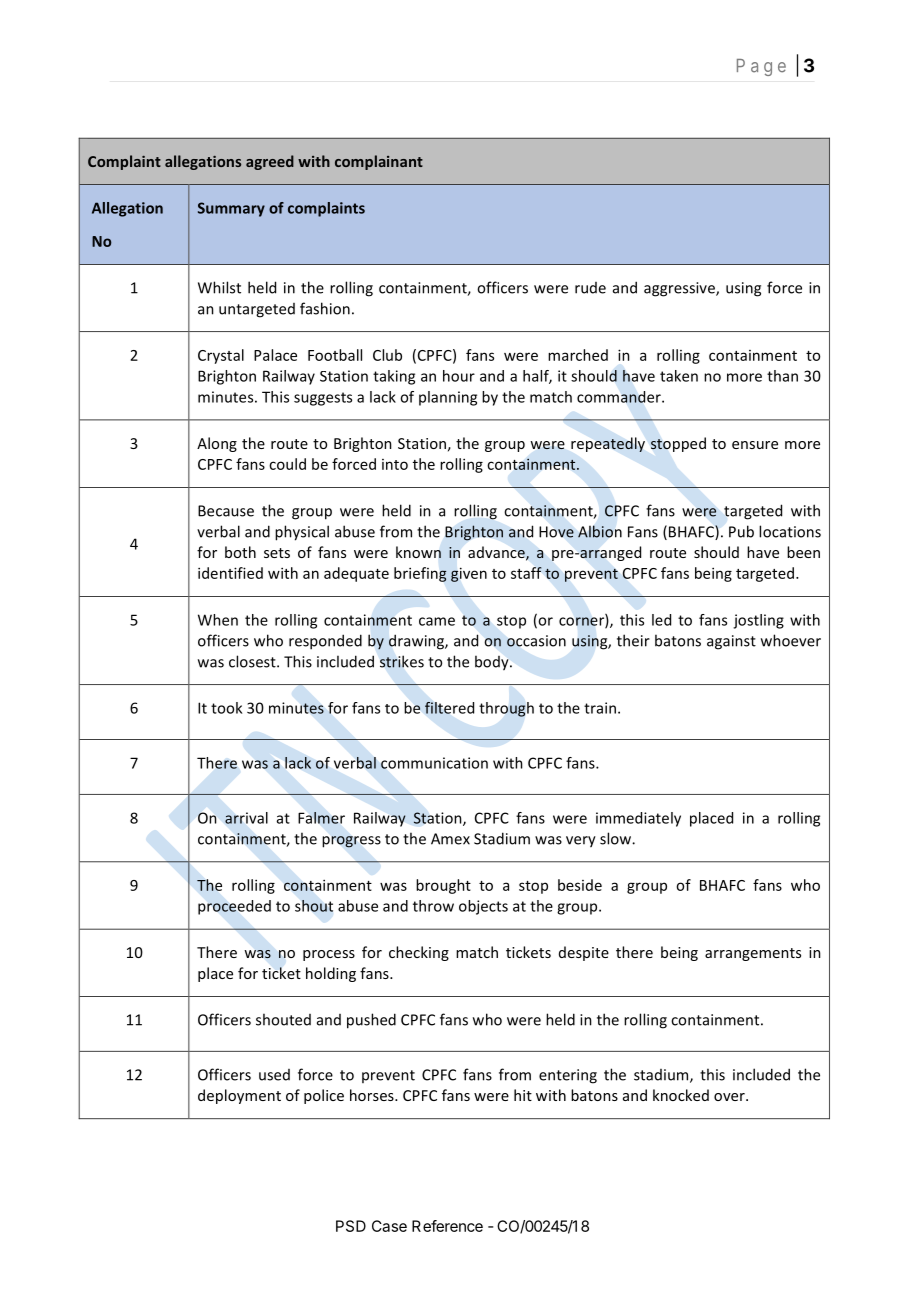 The height and width of the screenshot is (1308, 924). I want to click on through, so click(506, 709).
